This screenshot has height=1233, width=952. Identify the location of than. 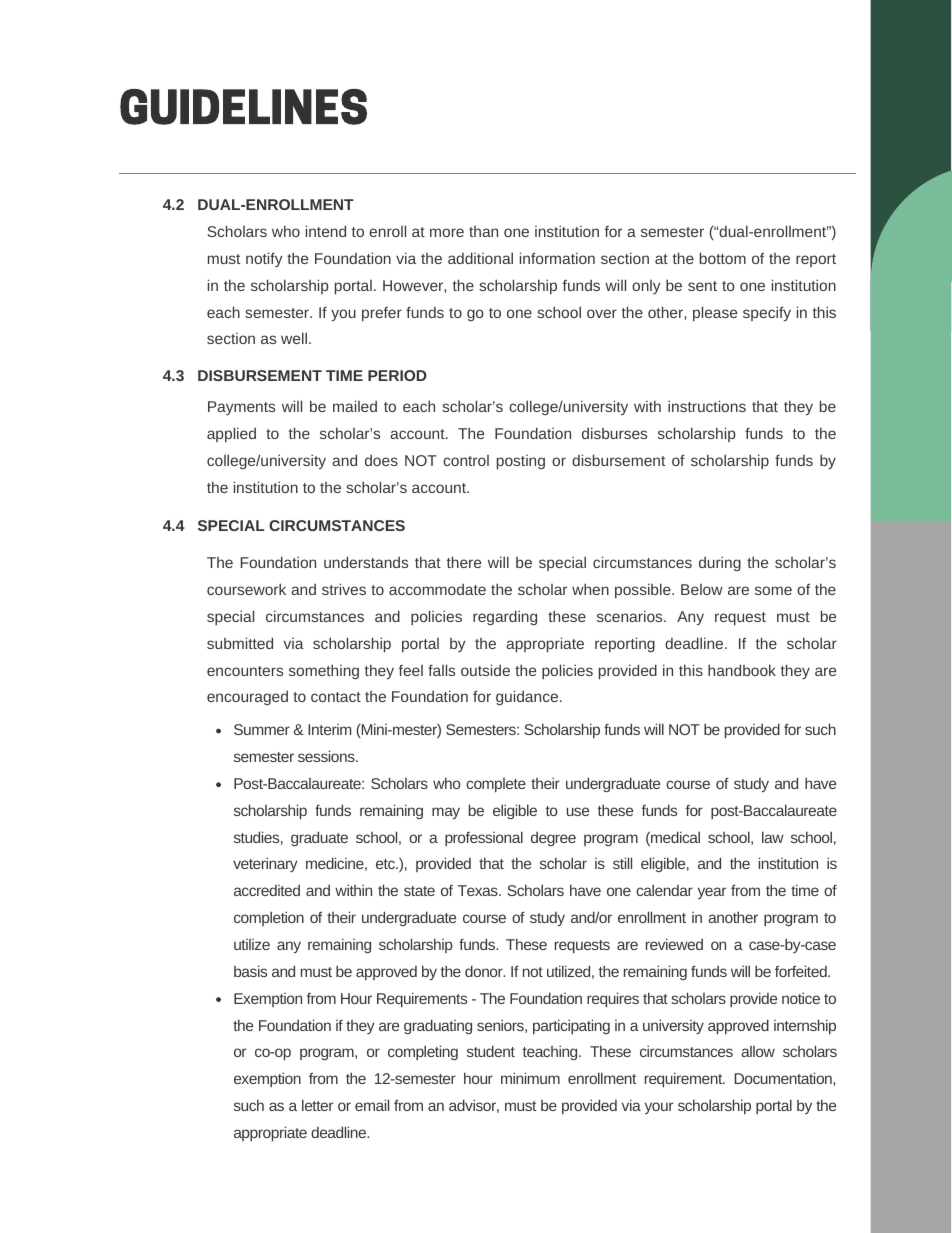
(483, 231).
